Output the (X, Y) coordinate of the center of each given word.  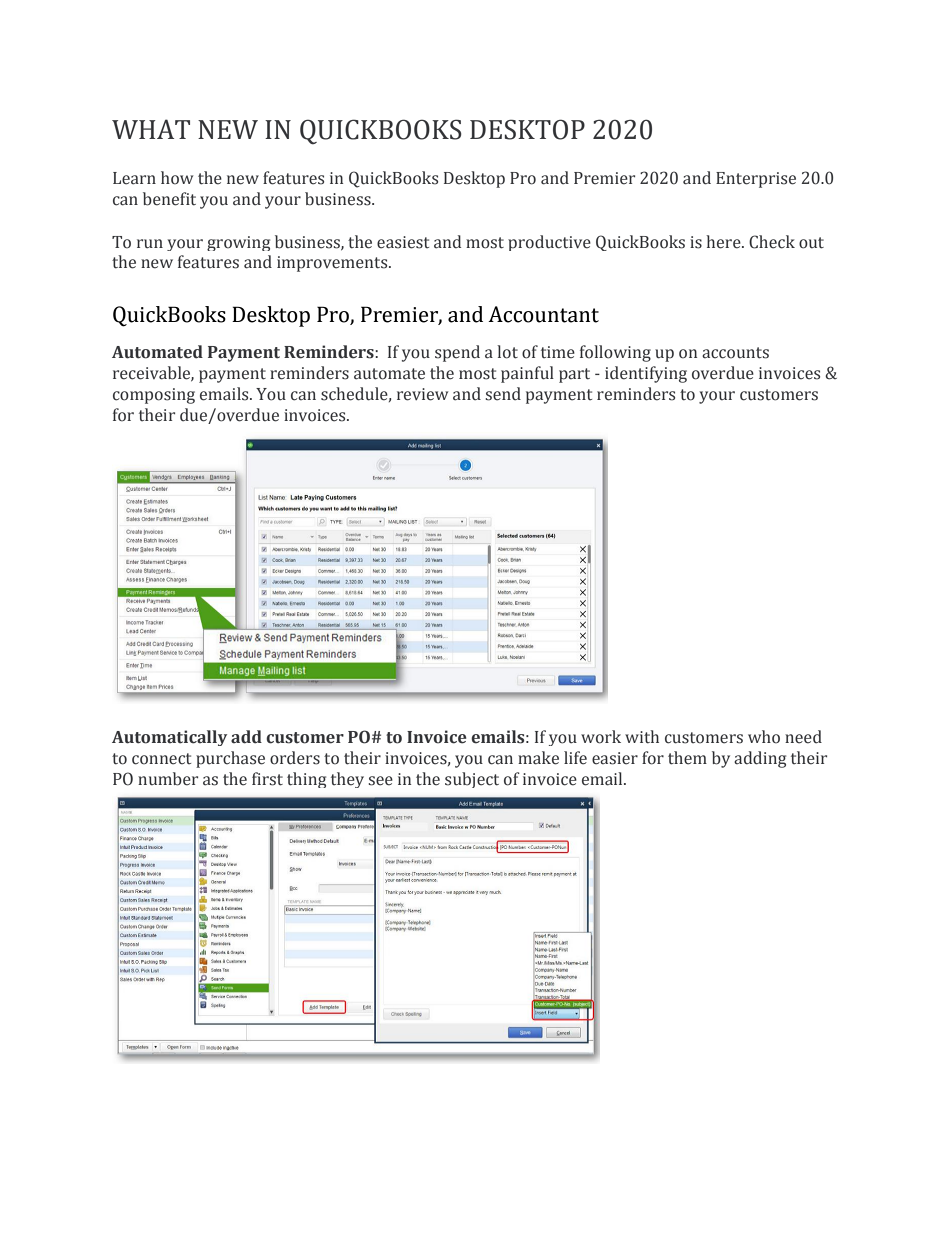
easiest (403, 242)
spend (457, 353)
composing (154, 396)
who (764, 737)
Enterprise (756, 180)
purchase (230, 759)
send (503, 394)
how (177, 178)
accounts (735, 353)
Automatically (169, 738)
